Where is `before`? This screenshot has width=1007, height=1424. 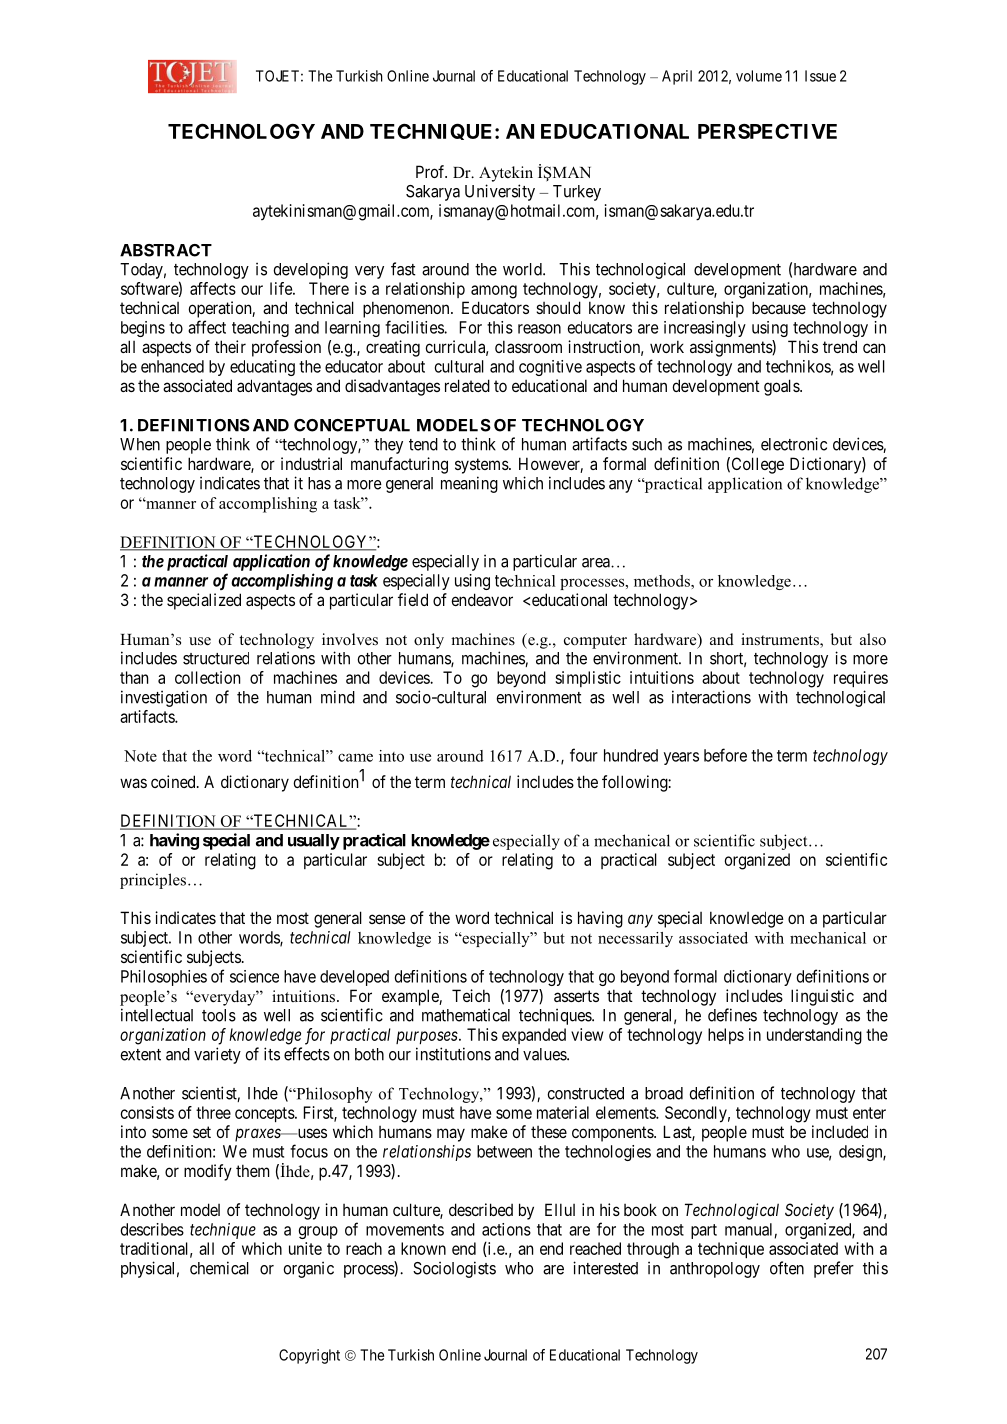
before is located at coordinates (725, 755).
